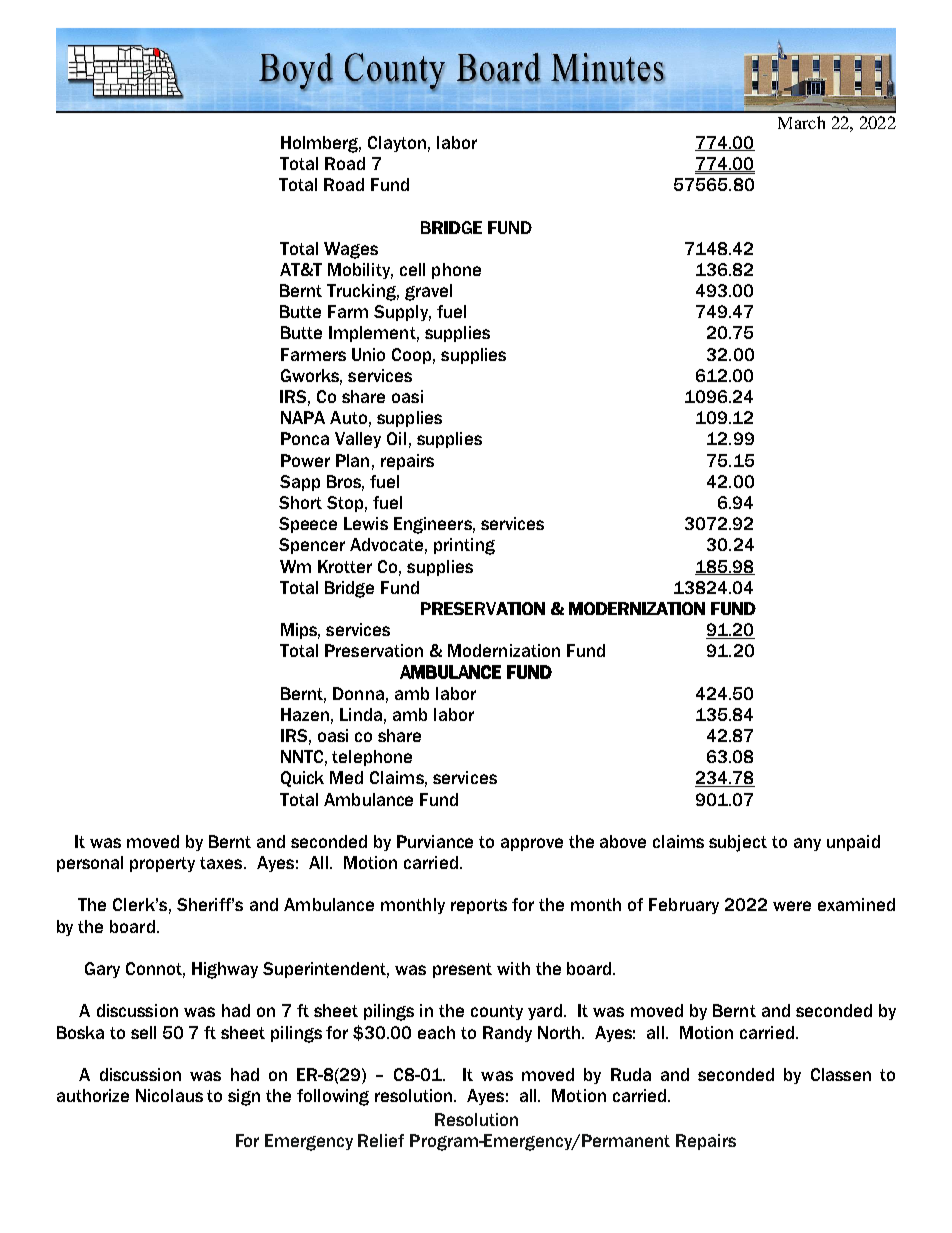  Describe the element at coordinates (397, 144) in the page. I see `Clayton` at that location.
